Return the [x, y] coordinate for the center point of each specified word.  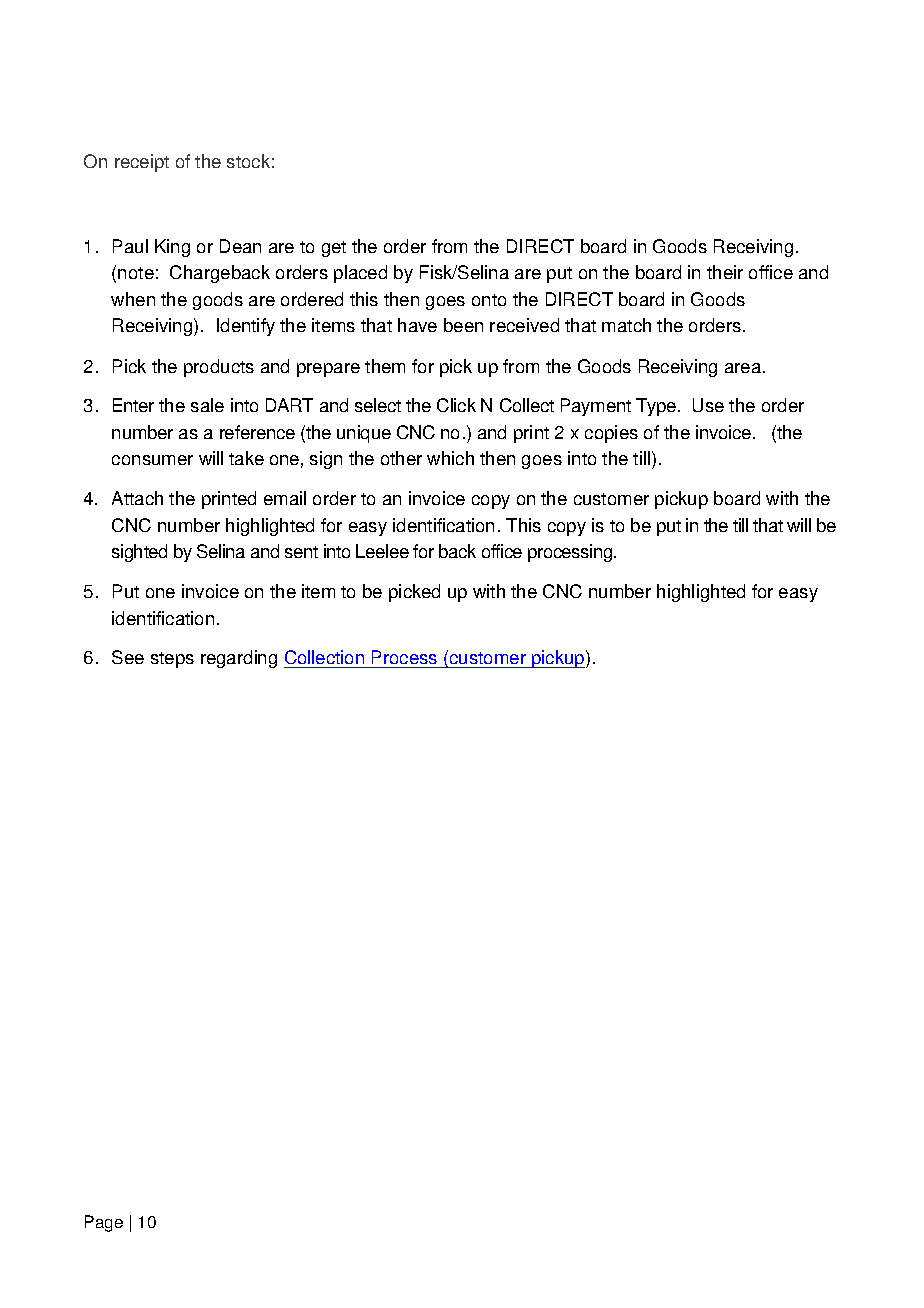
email [285, 498]
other [401, 458]
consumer [152, 460]
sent [301, 552]
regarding [239, 659]
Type [657, 407]
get [334, 249]
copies [611, 434]
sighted [139, 553]
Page [104, 1223]
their [725, 272]
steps [172, 660]
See [128, 657]
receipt [142, 163]
